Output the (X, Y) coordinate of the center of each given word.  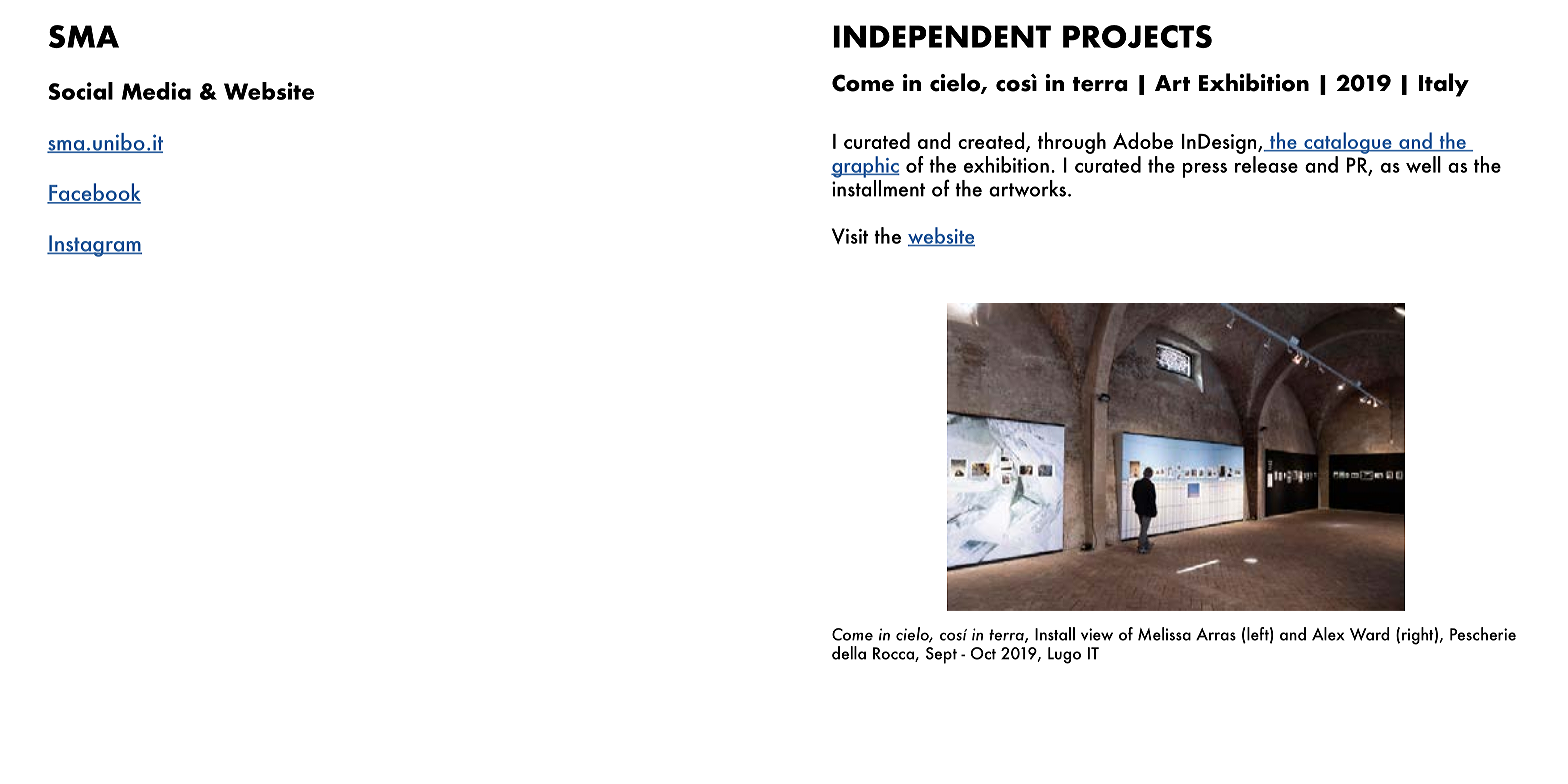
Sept (941, 655)
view (1097, 634)
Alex (1328, 634)
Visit (850, 236)
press (1205, 170)
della (849, 653)
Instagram (94, 246)
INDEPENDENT (942, 36)
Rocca (894, 654)
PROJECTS (1137, 36)
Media (156, 91)
